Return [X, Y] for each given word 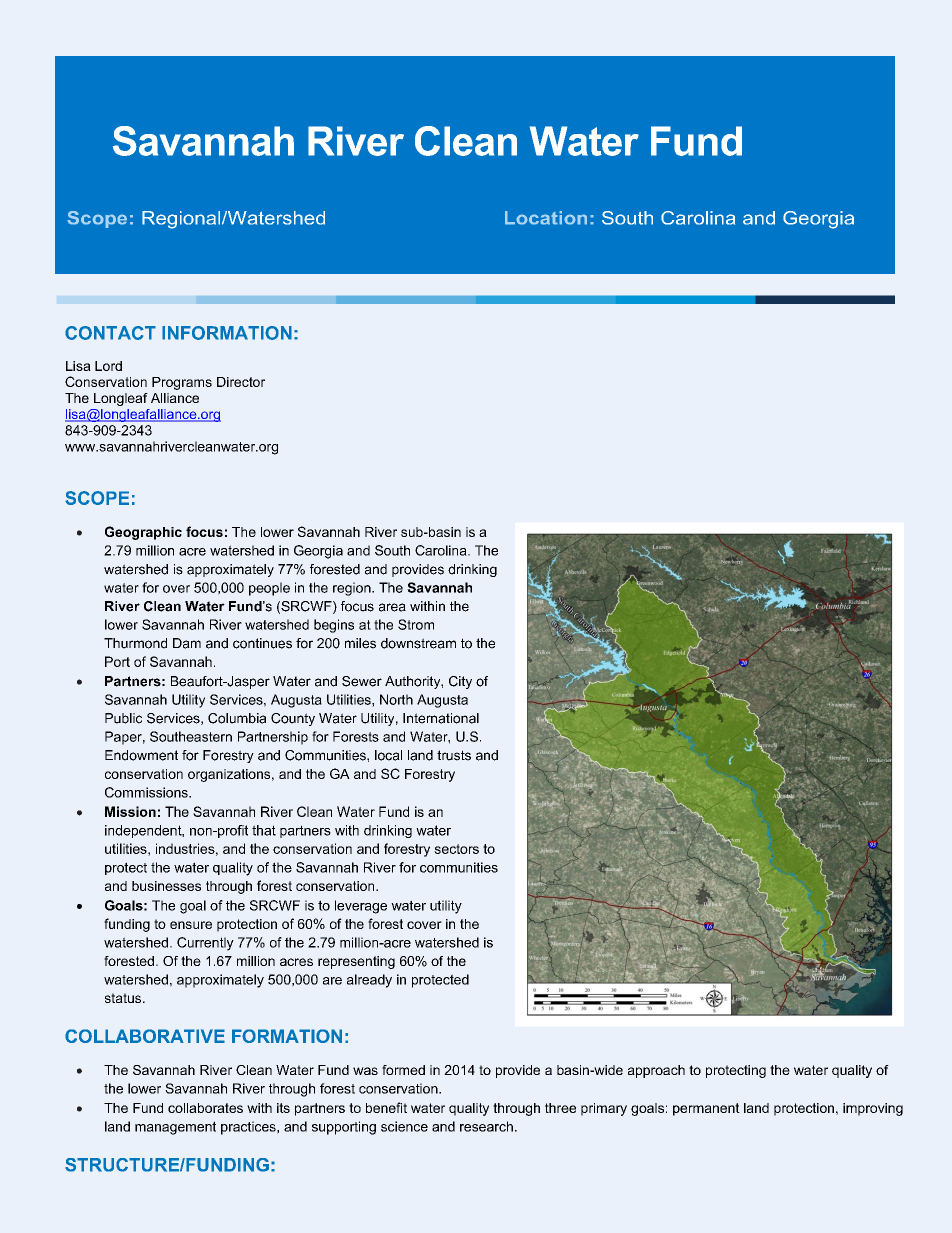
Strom [416, 624]
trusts [454, 755]
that [264, 830]
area [392, 607]
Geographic [143, 533]
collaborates [205, 1108]
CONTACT [110, 333]
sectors [456, 849]
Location [546, 218]
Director [241, 382]
